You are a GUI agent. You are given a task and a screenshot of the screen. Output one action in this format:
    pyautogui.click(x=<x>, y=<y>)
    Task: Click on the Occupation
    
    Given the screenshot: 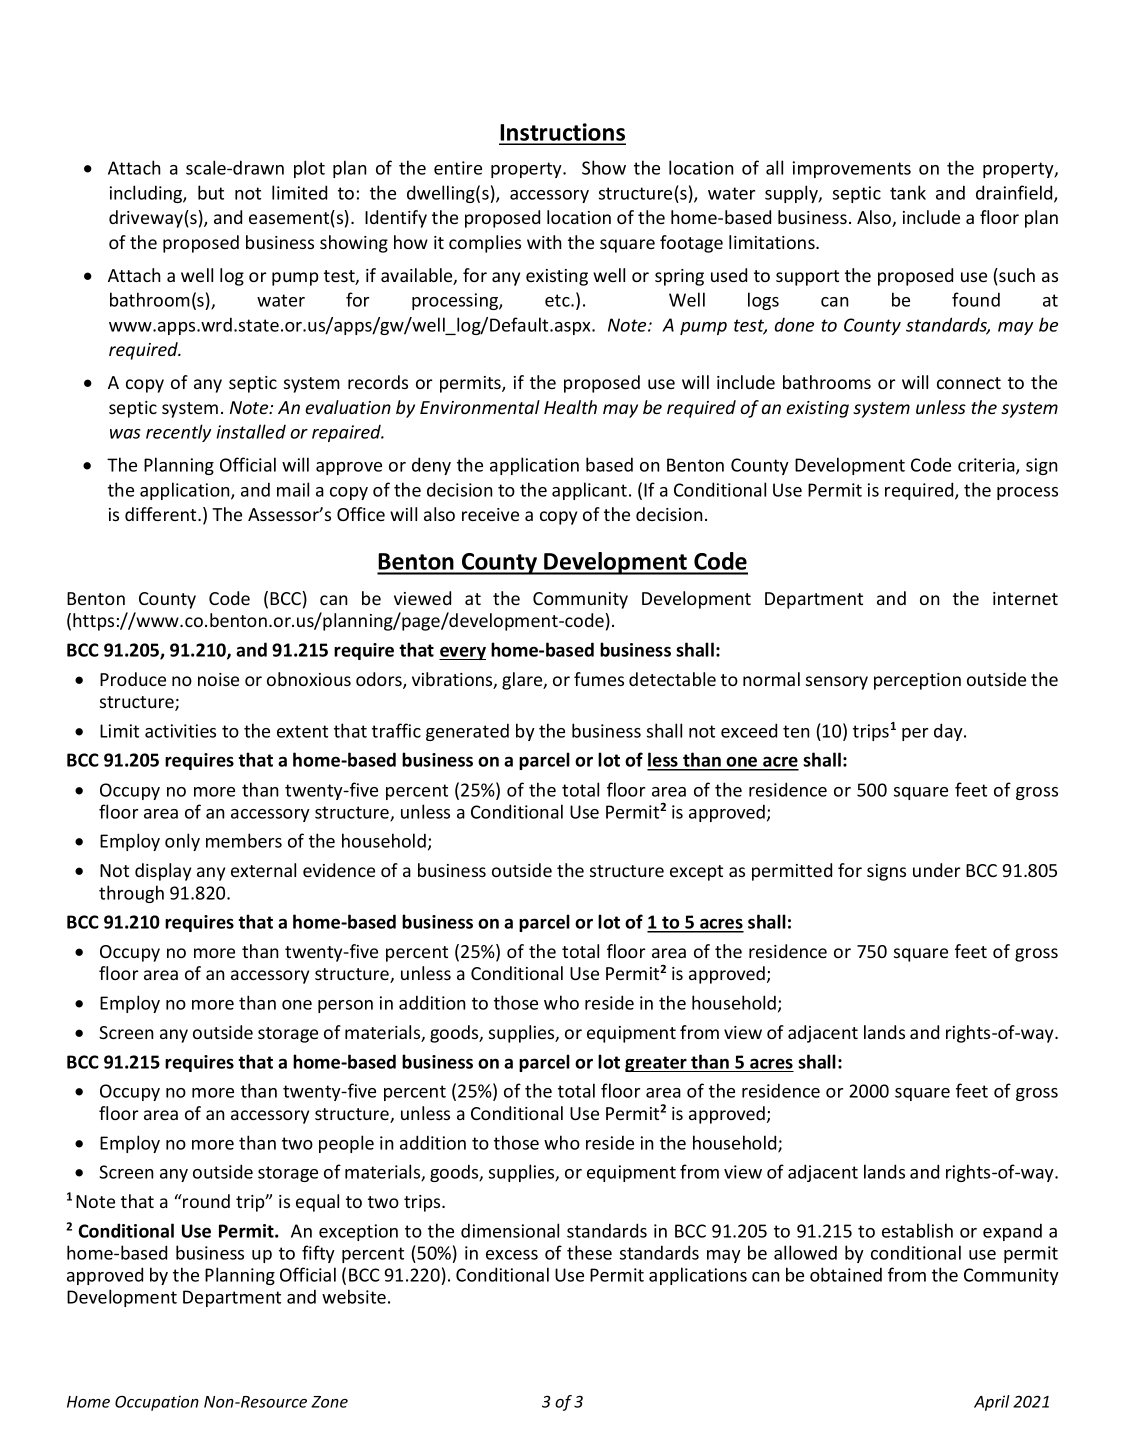 What is the action you would take?
    pyautogui.click(x=157, y=1403)
